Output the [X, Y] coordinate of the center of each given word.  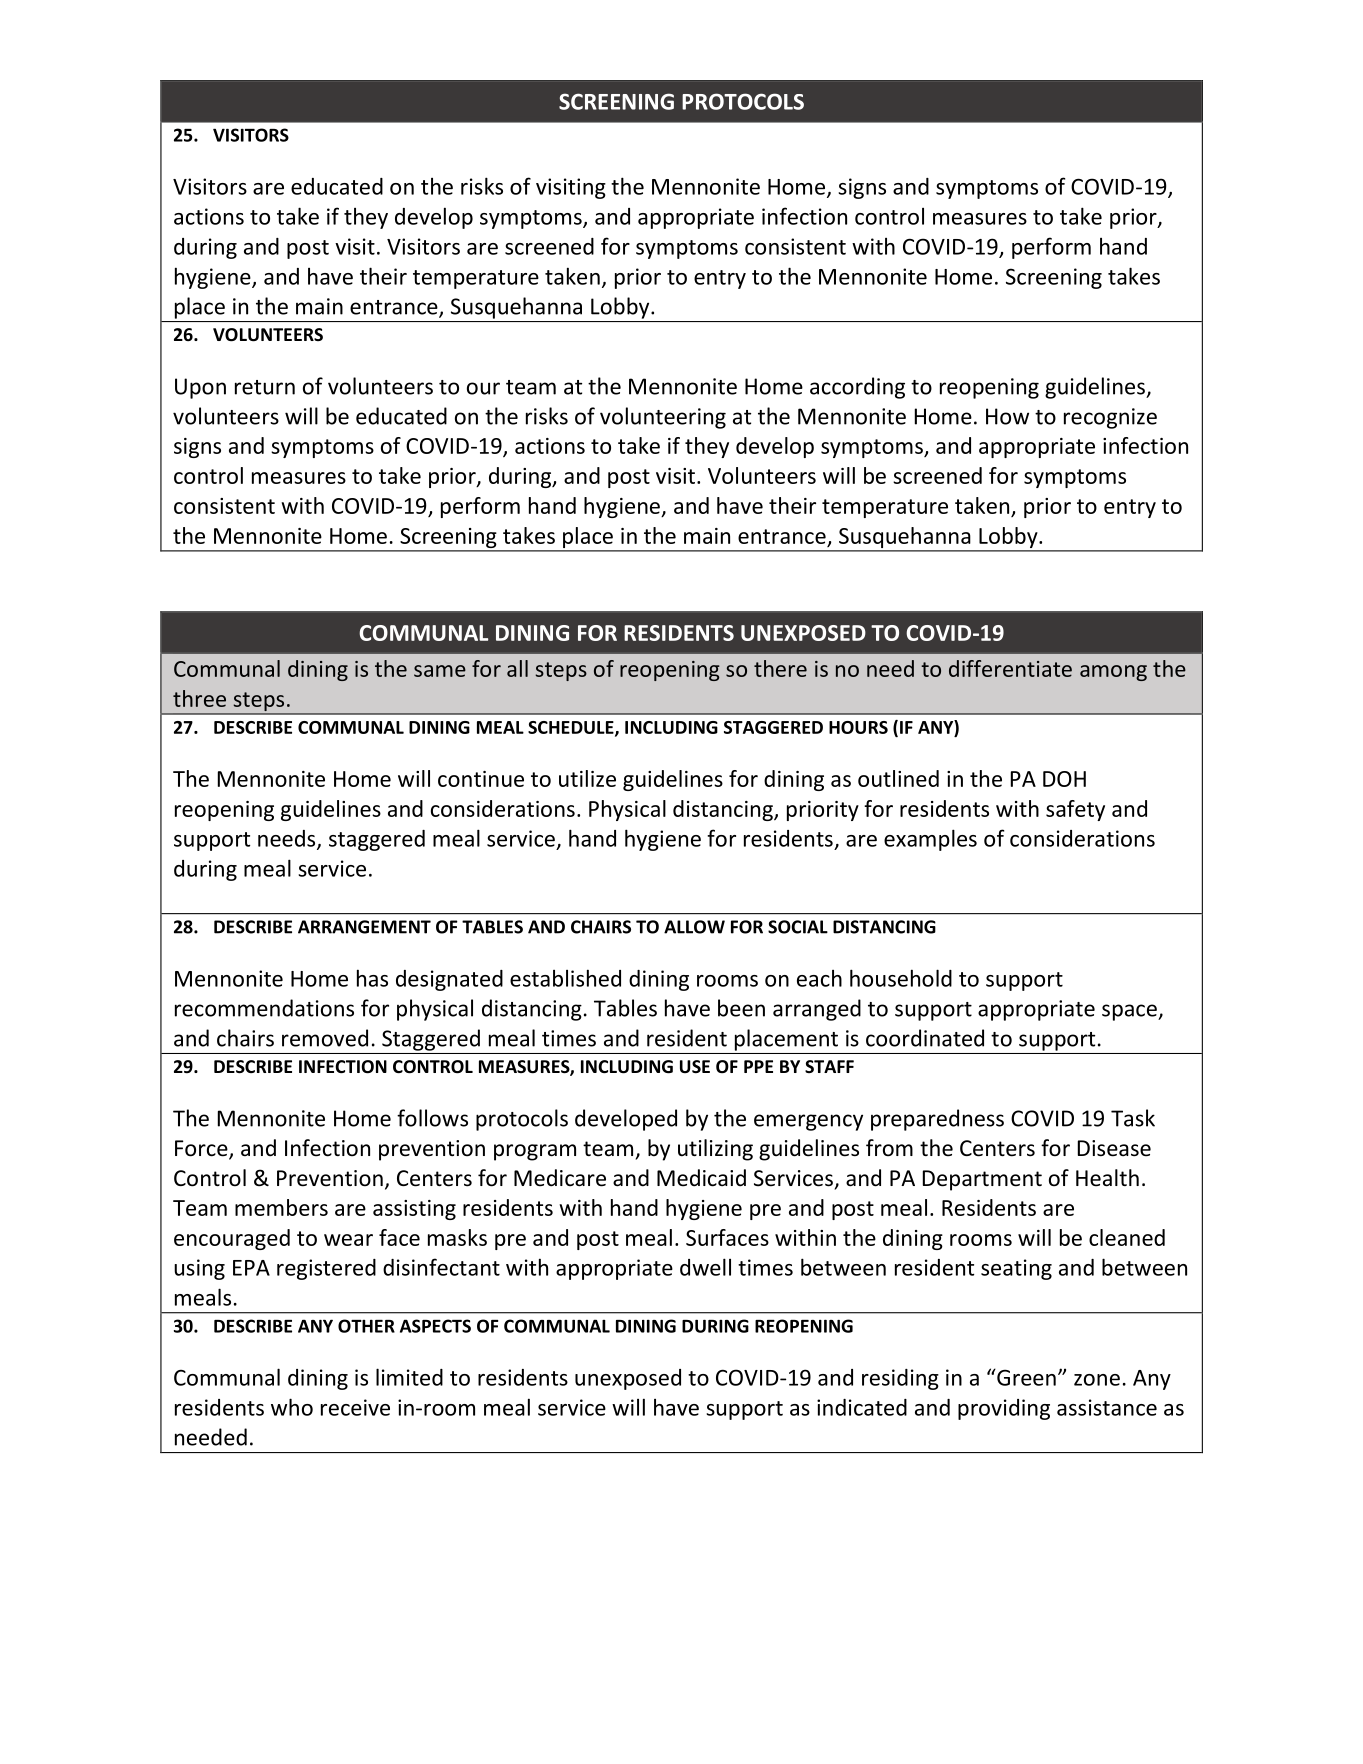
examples [930, 840]
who [292, 1407]
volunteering [663, 418]
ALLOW [694, 927]
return [265, 387]
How [1007, 416]
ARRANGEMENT [364, 927]
